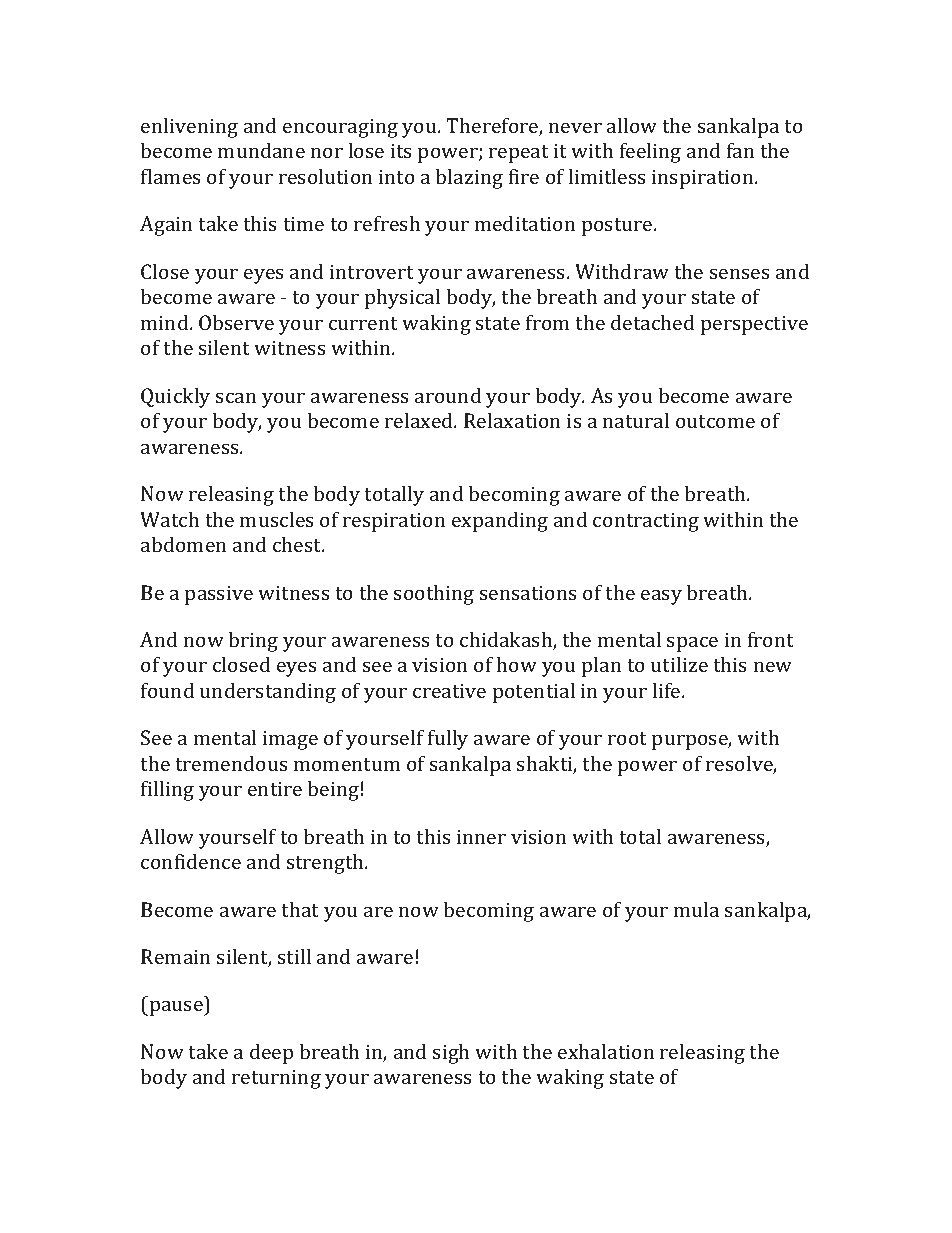 The height and width of the page is (1233, 952). Describe the element at coordinates (271, 1054) in the page. I see `deep` at that location.
